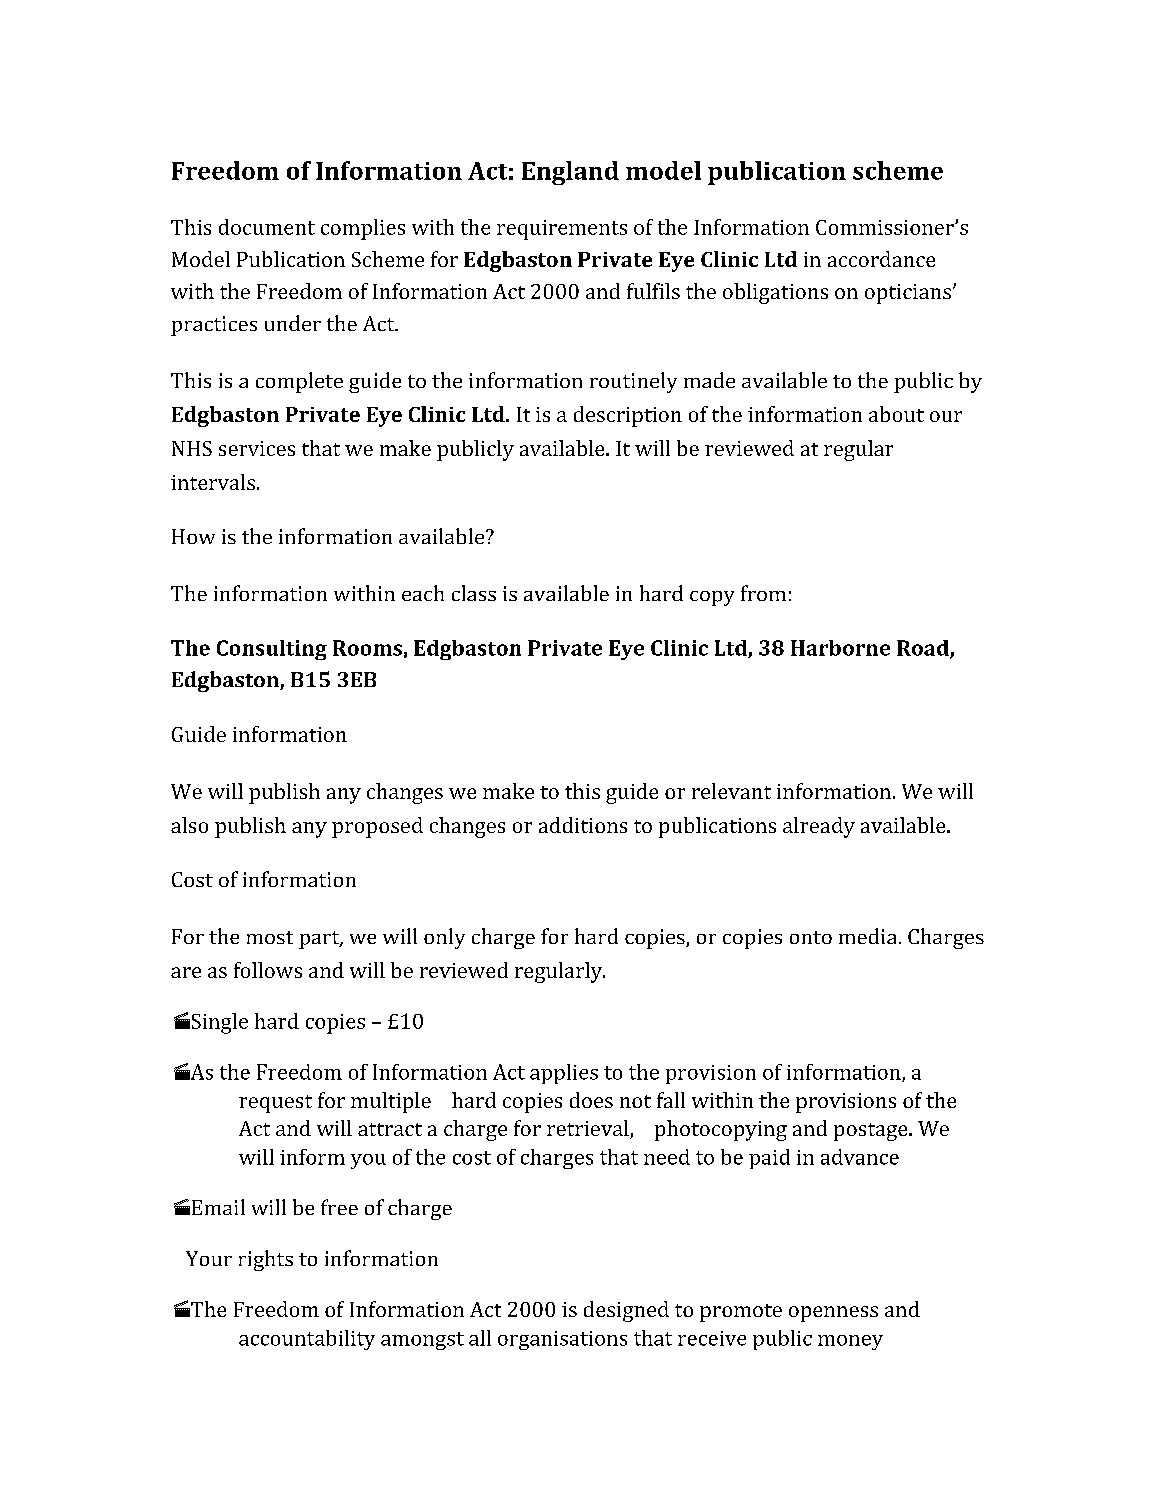 The height and width of the page is (1493, 1154). I want to click on additions, so click(583, 825).
